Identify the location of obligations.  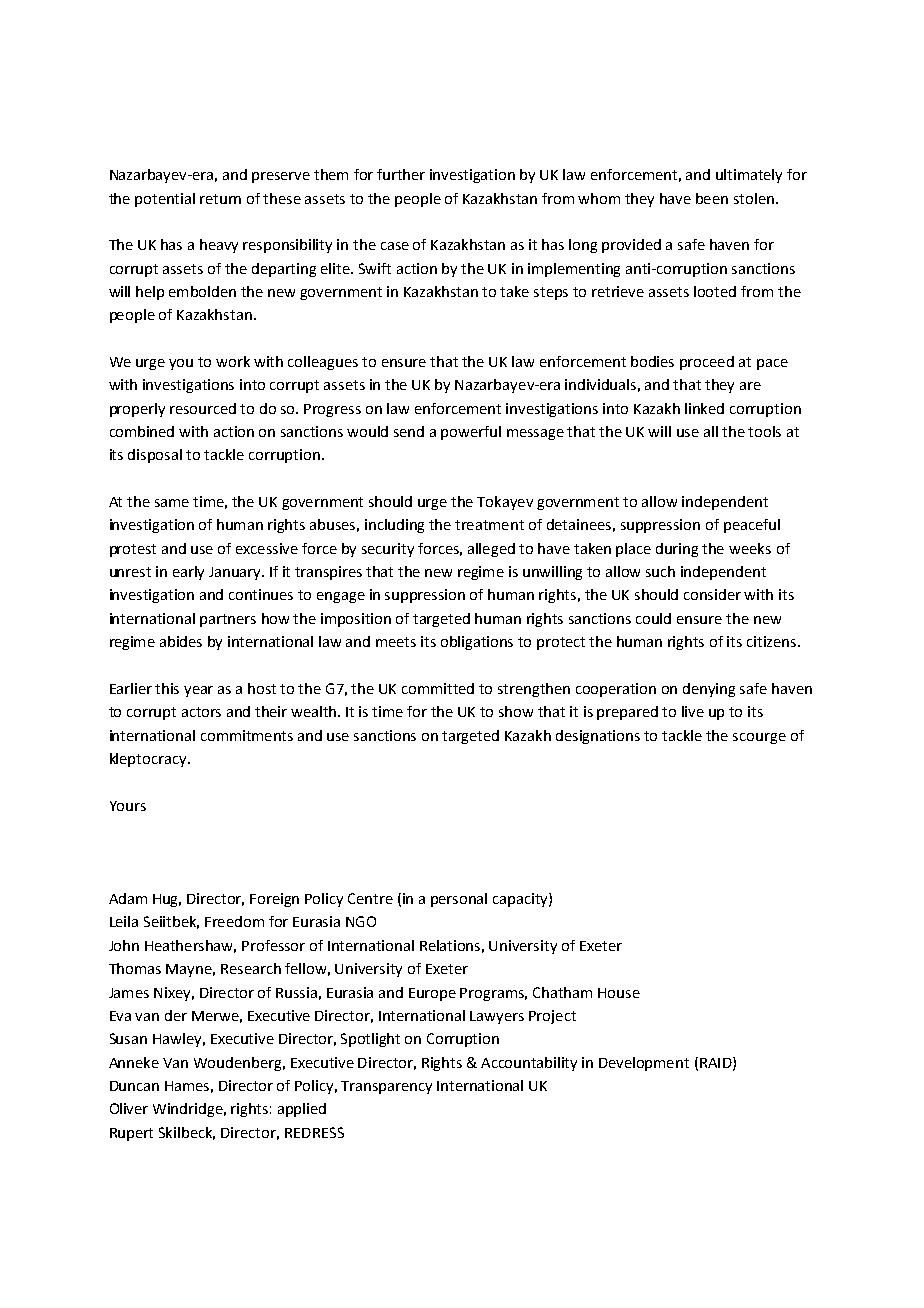
(477, 643).
